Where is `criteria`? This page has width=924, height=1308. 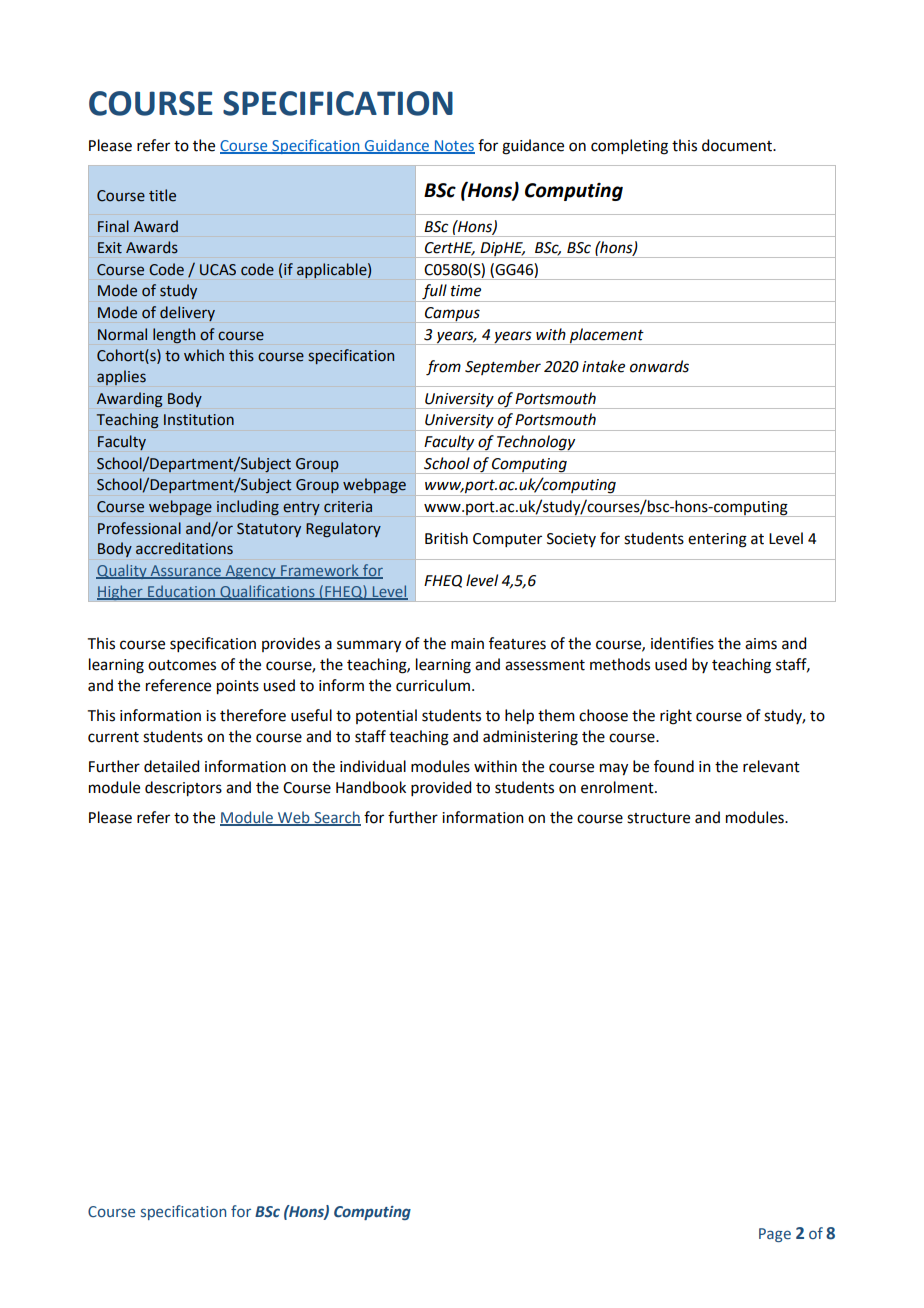
criteria is located at coordinates (348, 507).
